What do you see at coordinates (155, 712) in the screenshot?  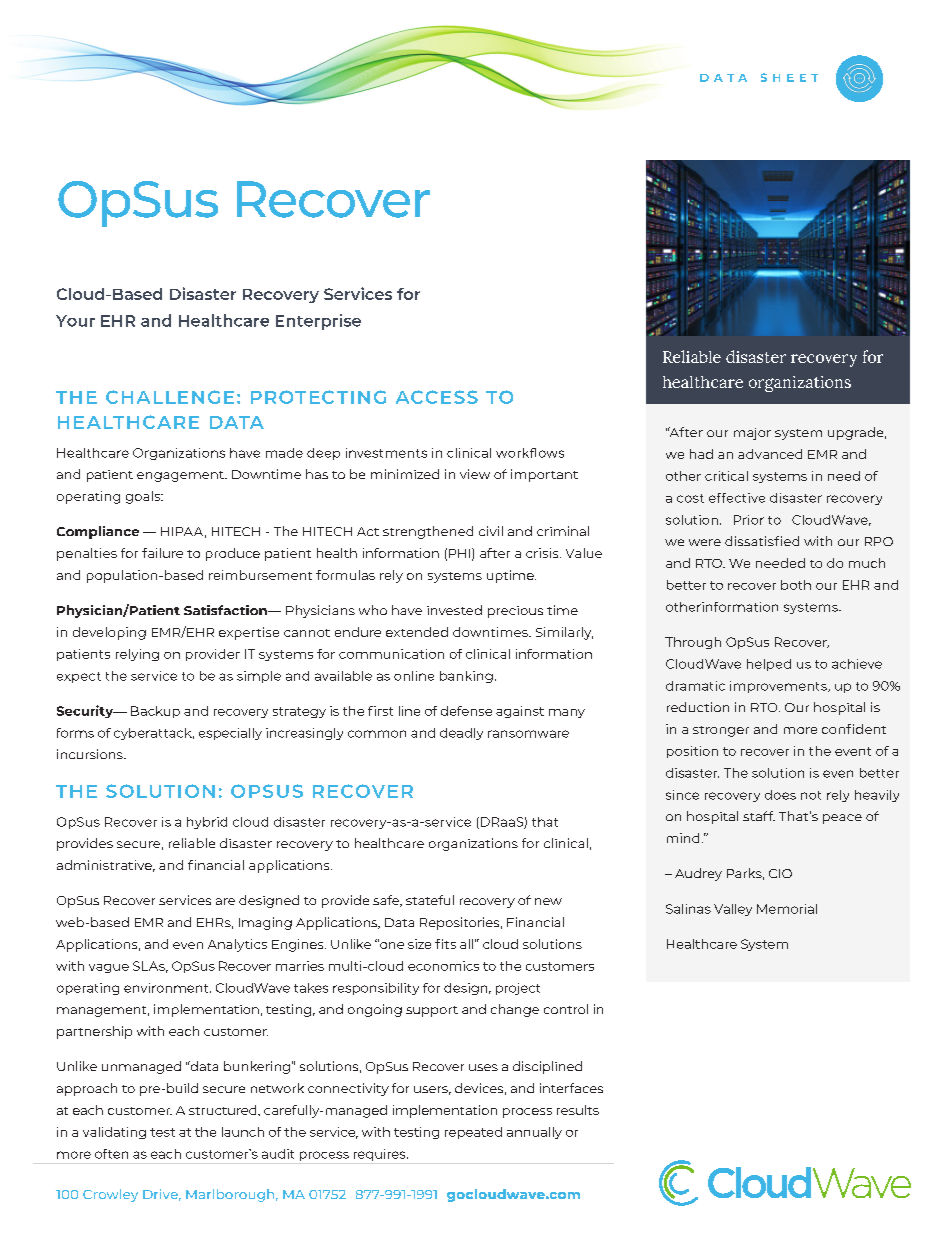 I see `Backup` at bounding box center [155, 712].
